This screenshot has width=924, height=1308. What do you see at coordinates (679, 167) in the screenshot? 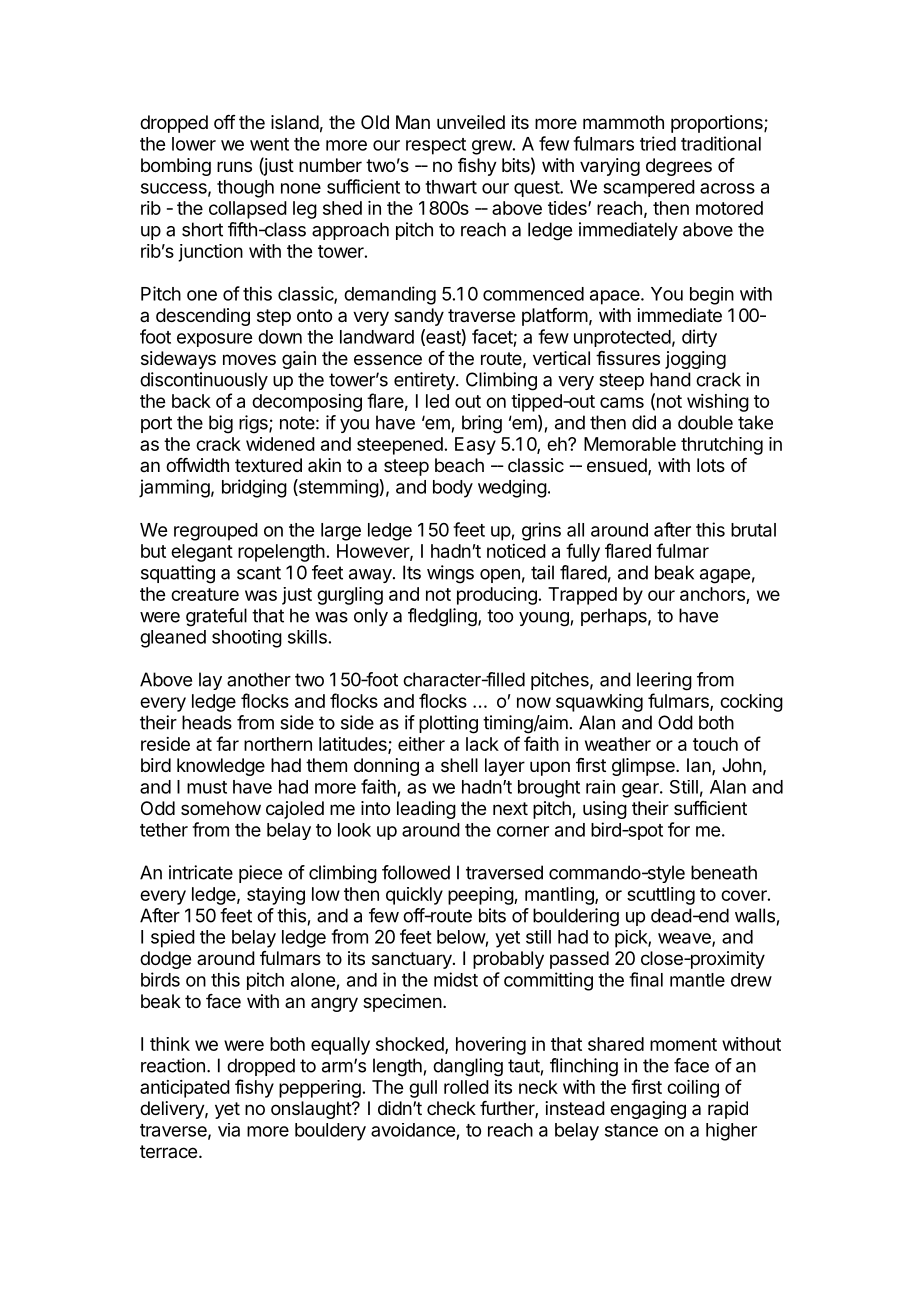
I see `degrees` at bounding box center [679, 167].
